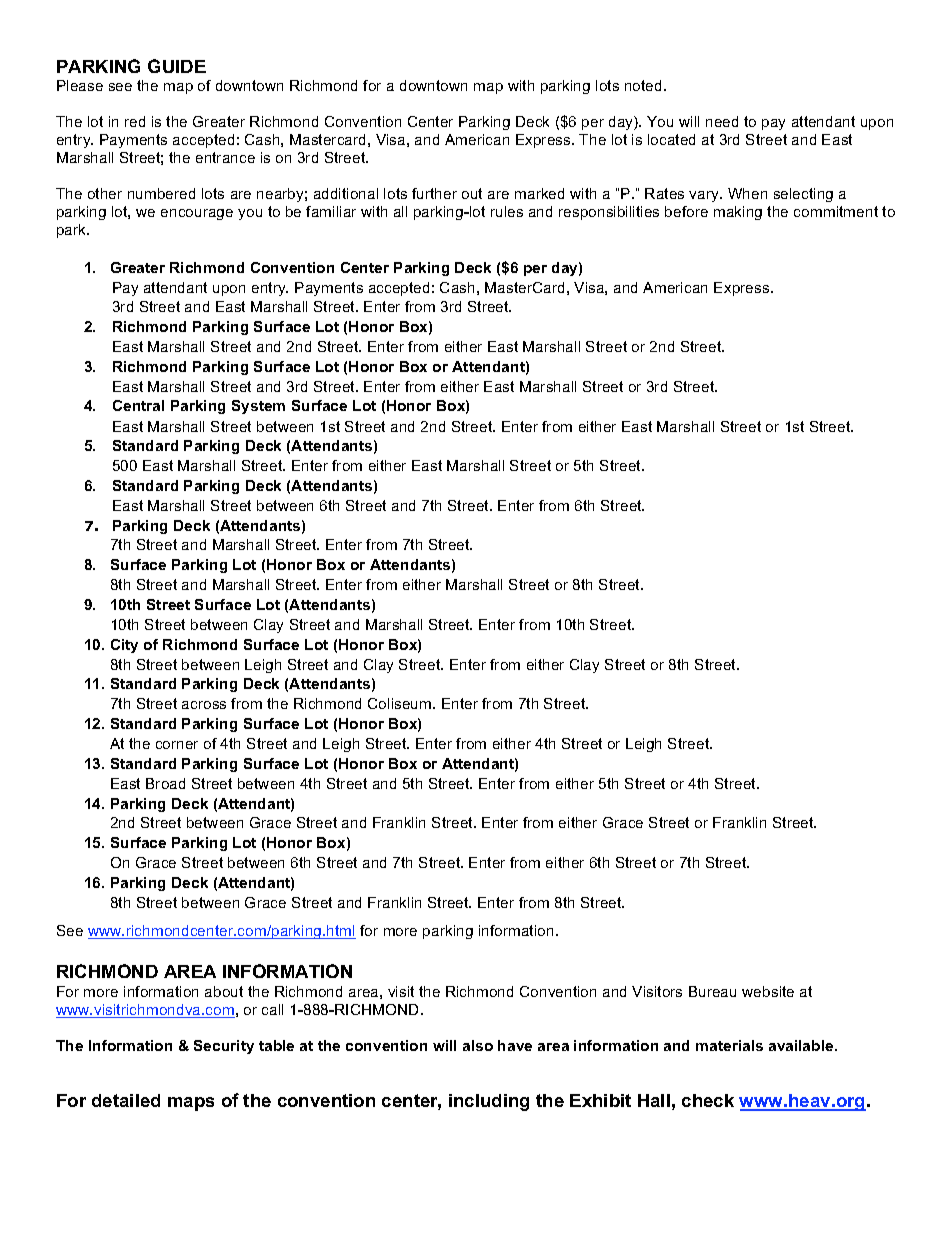 Image resolution: width=952 pixels, height=1233 pixels. Describe the element at coordinates (722, 121) in the screenshot. I see `need` at that location.
